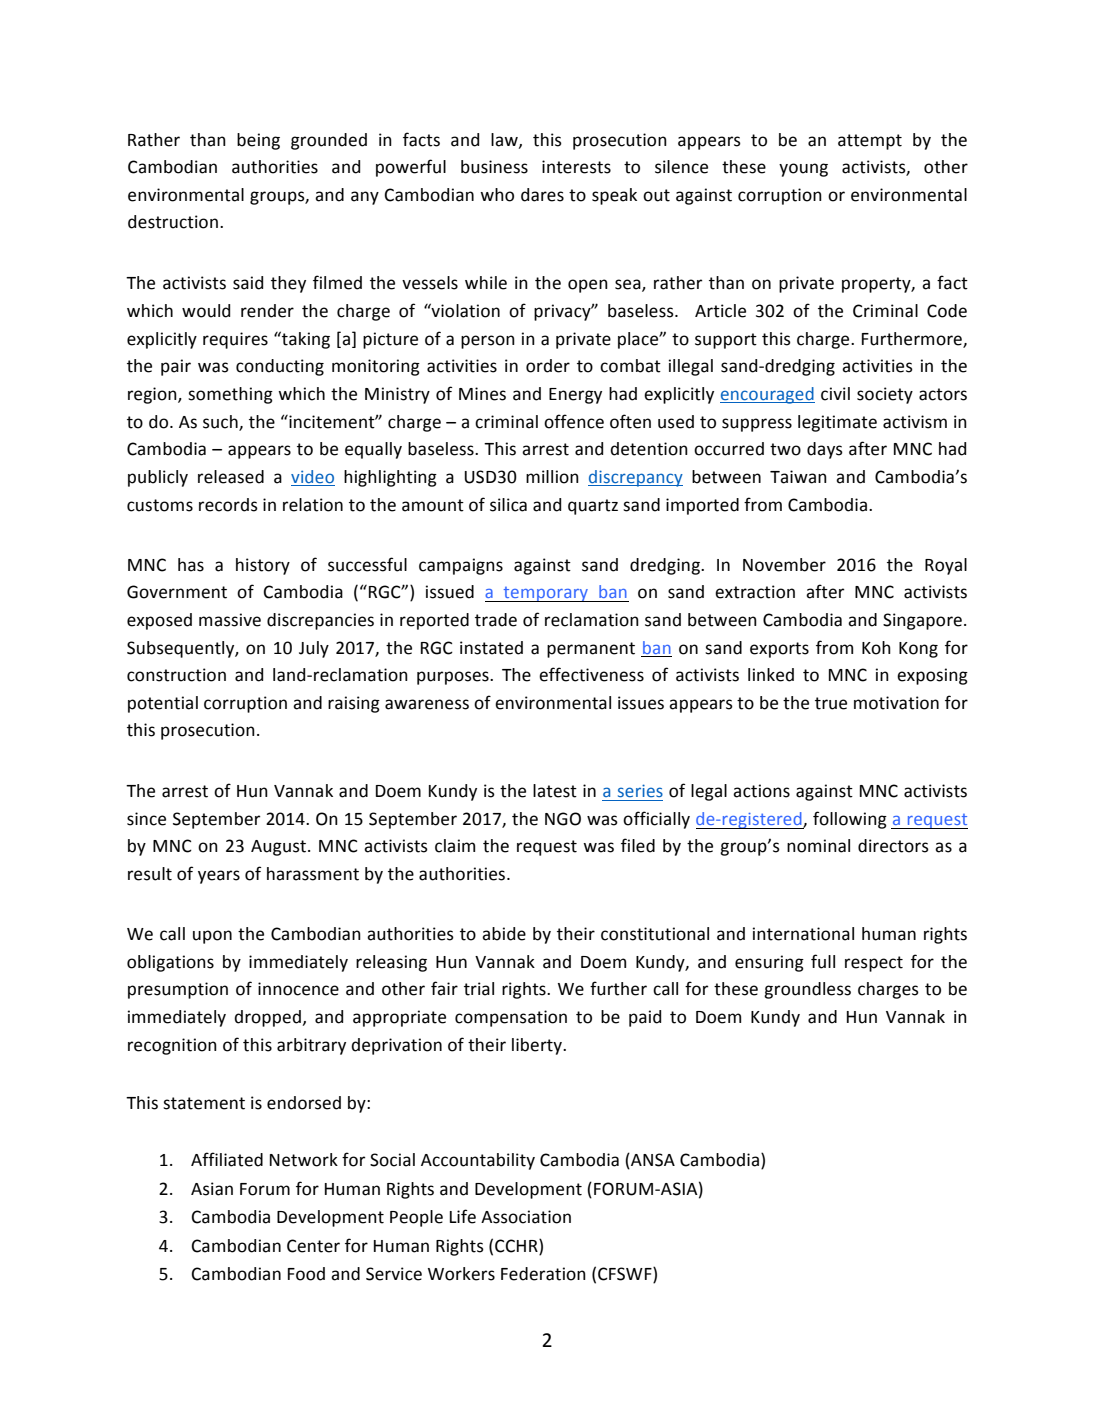  Describe the element at coordinates (504, 934) in the page. I see `abide` at that location.
